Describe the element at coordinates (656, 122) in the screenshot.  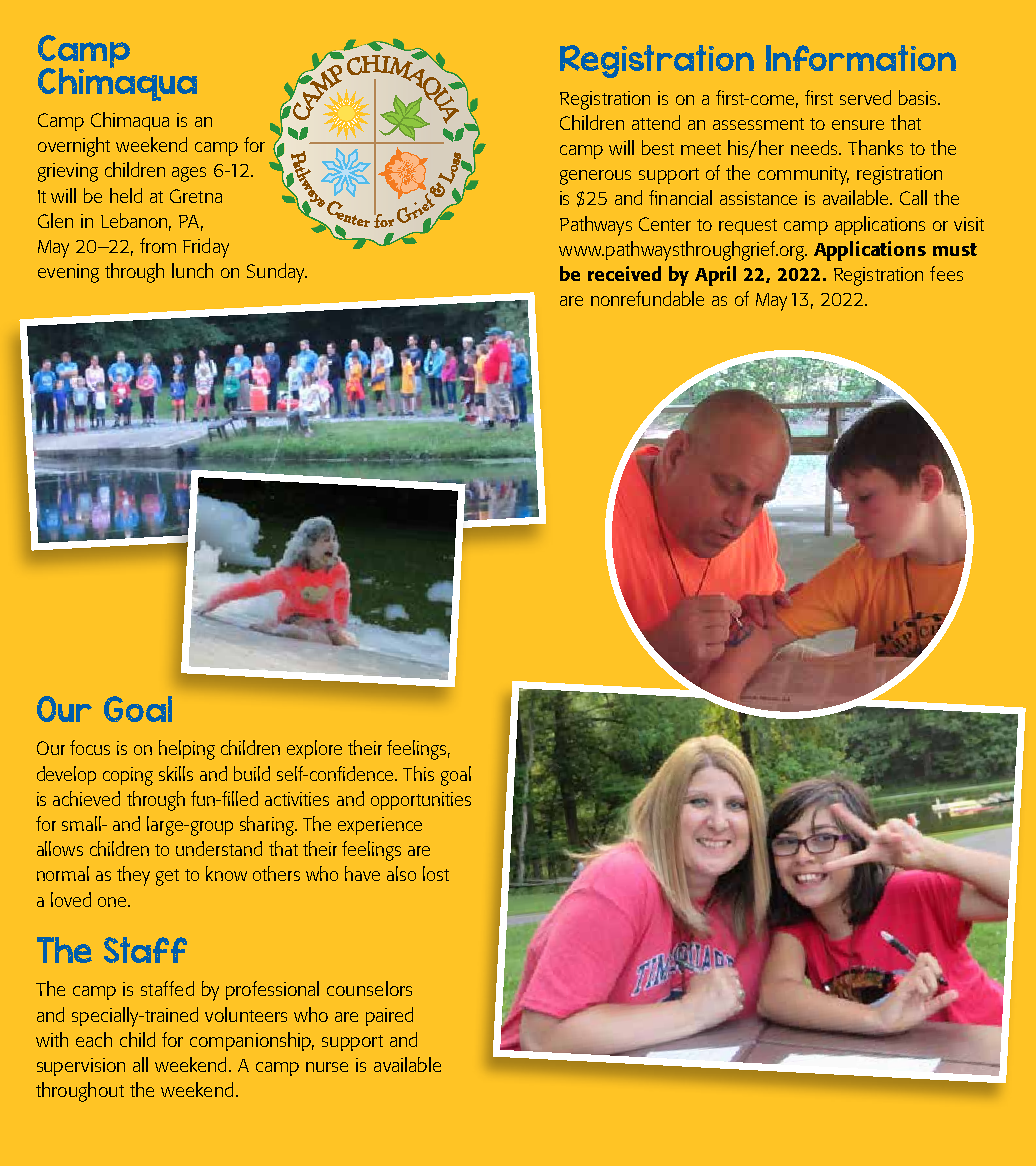
I see `attend` at that location.
